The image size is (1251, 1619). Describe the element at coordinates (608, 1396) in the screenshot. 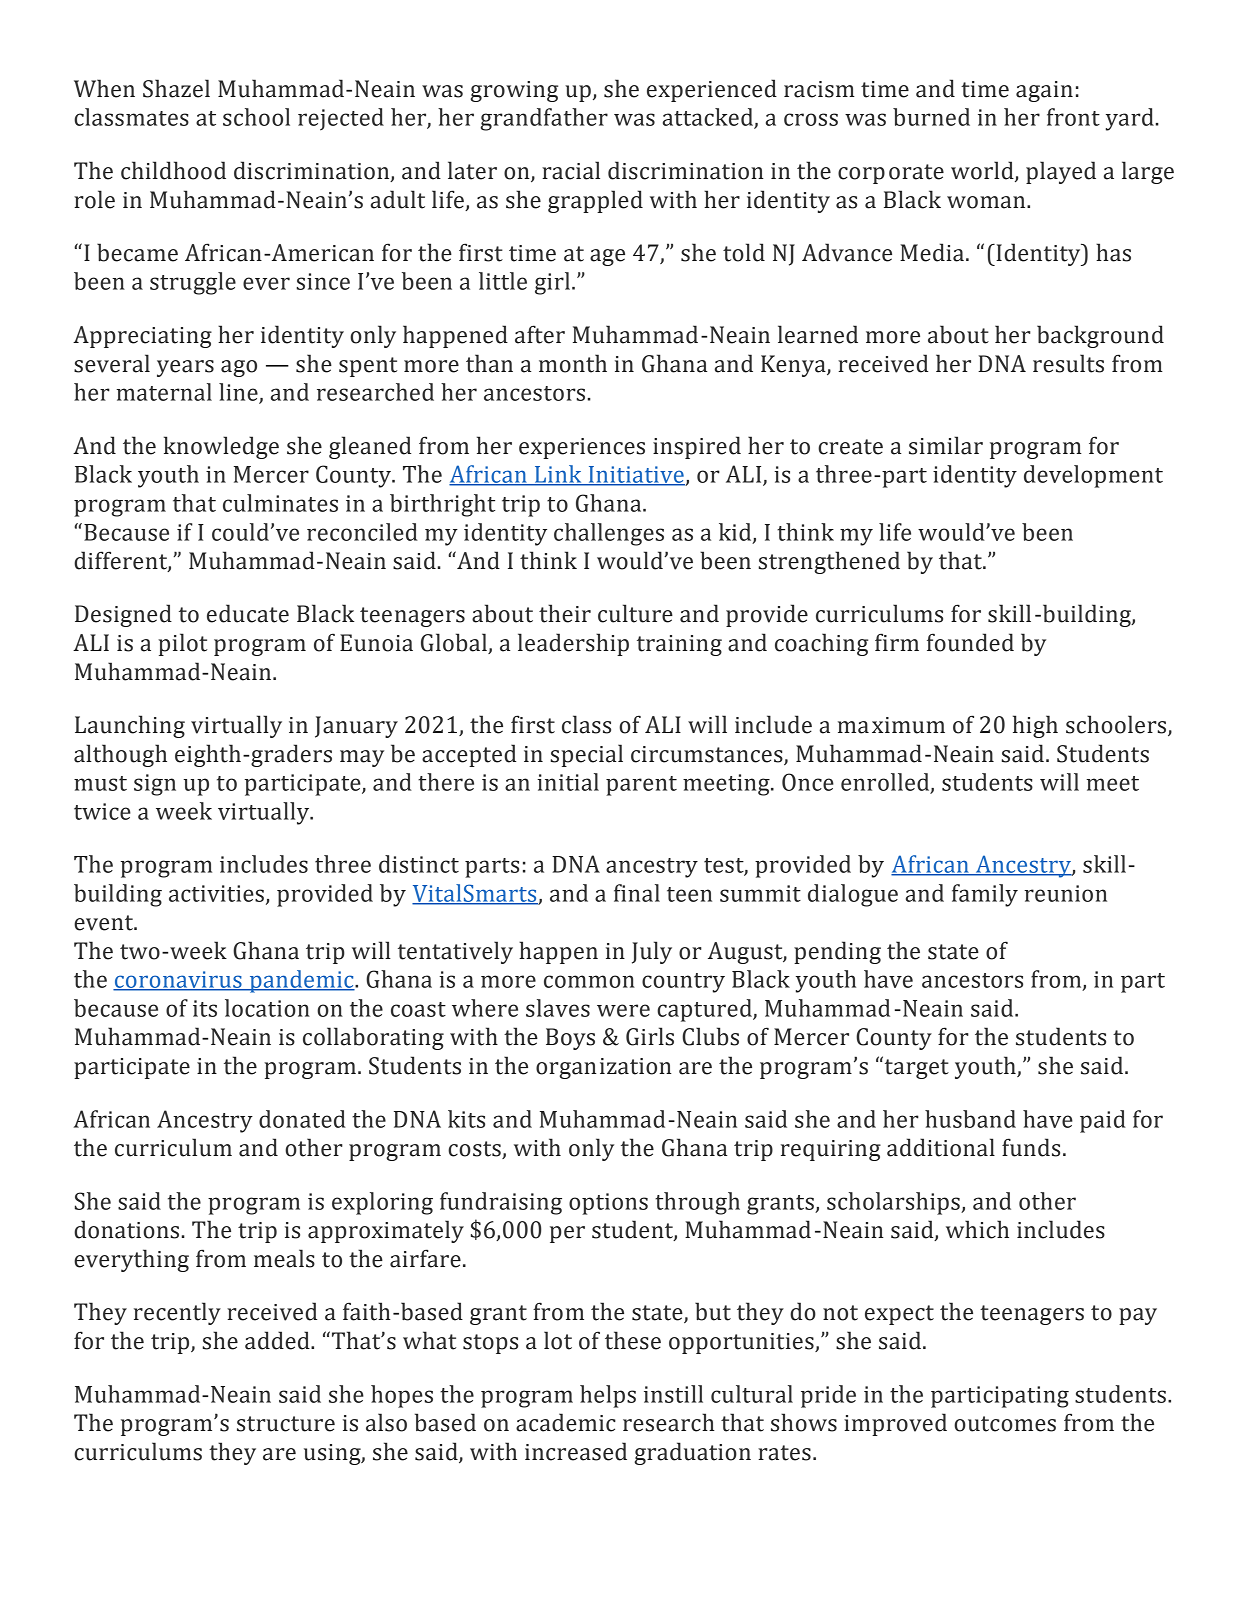

I see `helps` at that location.
